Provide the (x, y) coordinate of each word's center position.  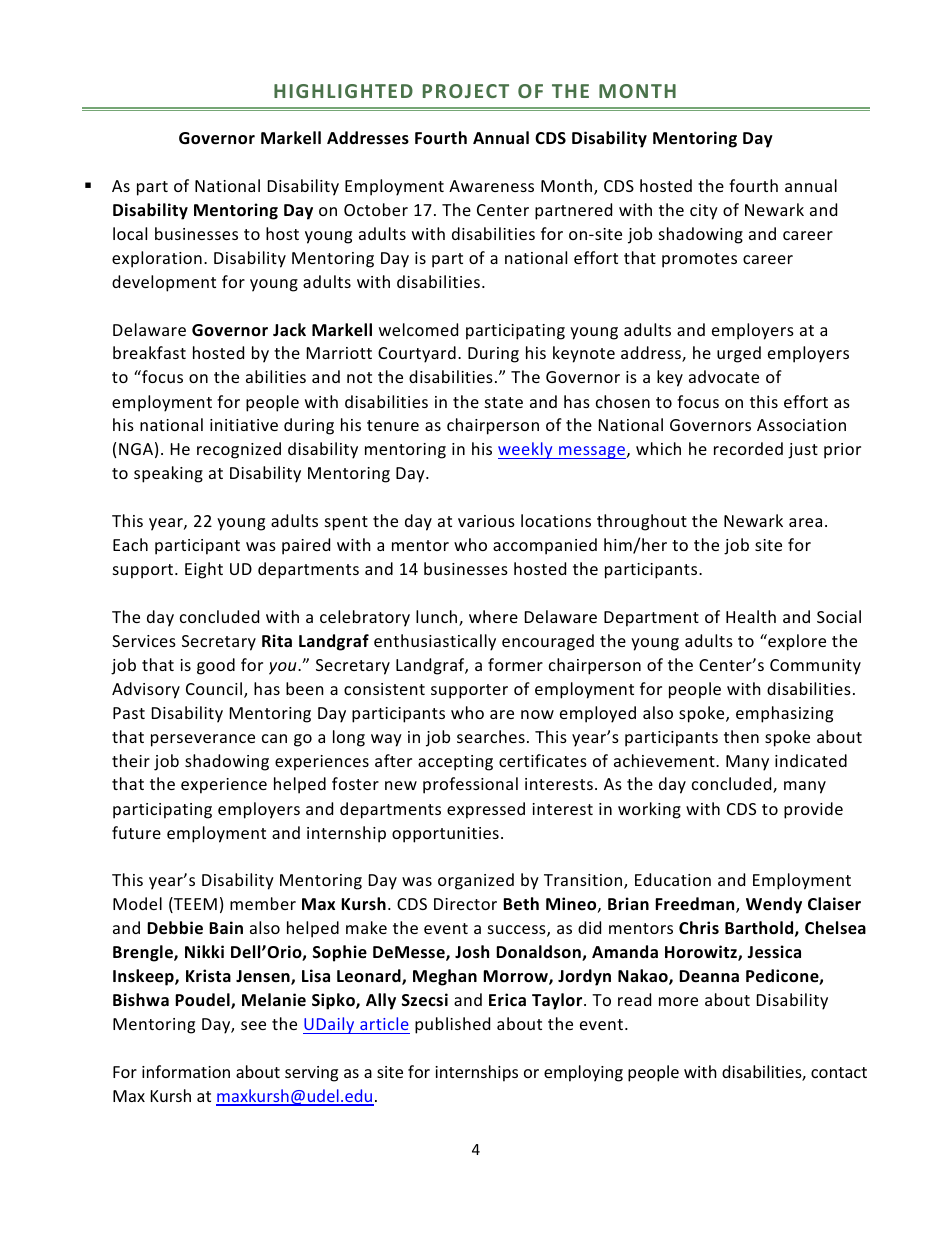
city (704, 212)
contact (839, 1072)
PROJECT (466, 91)
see (253, 1025)
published (452, 1025)
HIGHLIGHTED (343, 91)
